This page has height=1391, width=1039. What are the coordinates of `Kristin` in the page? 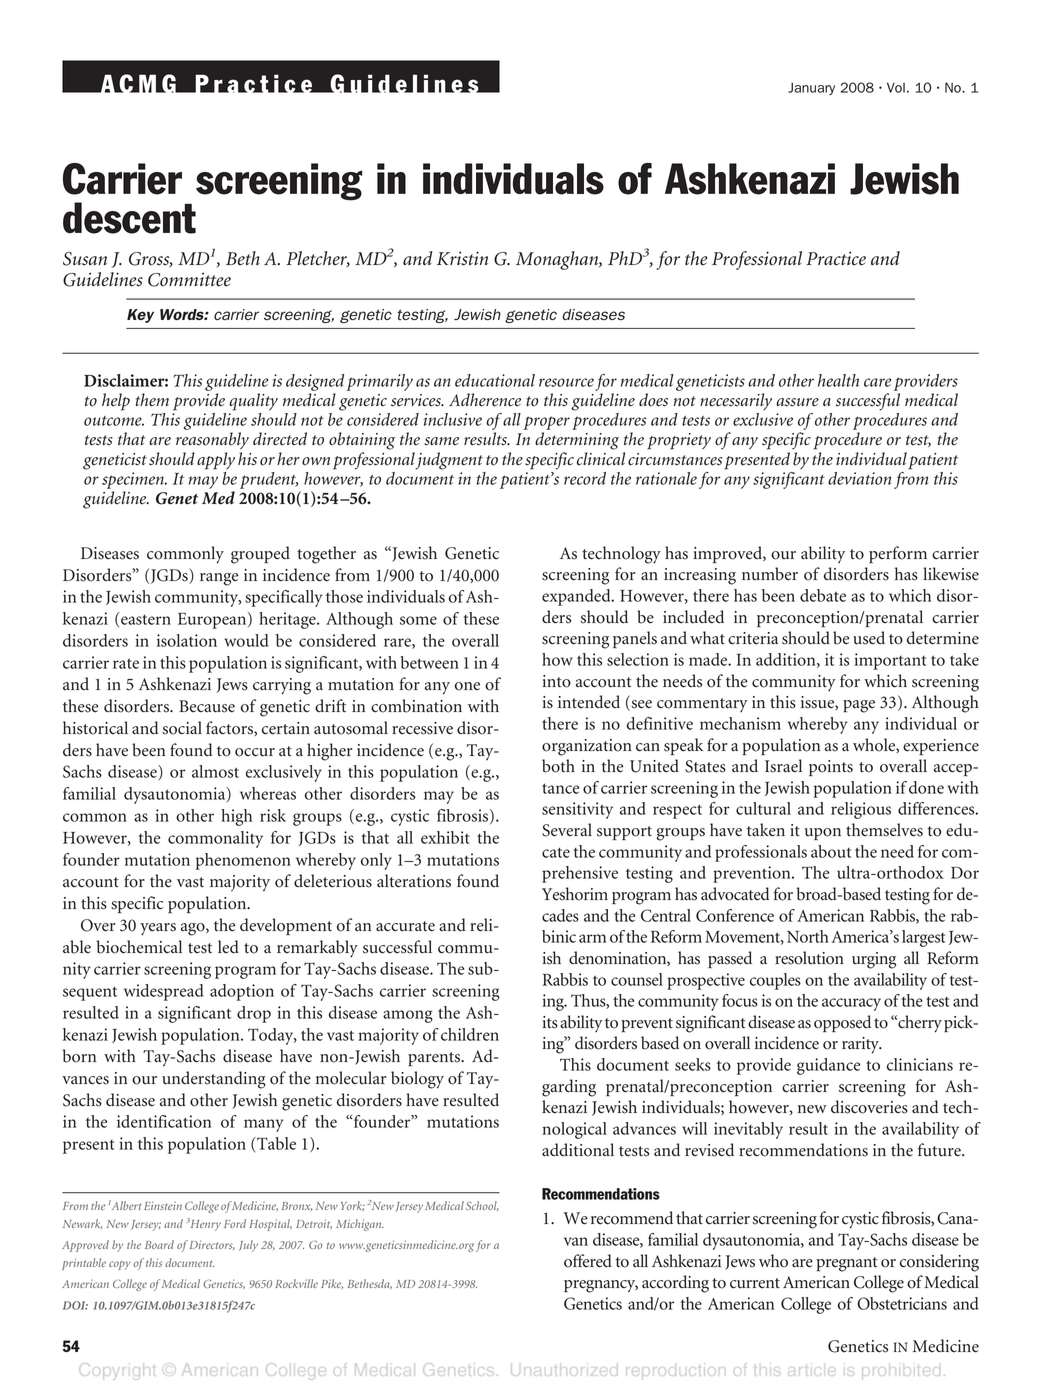 It's located at (462, 258).
